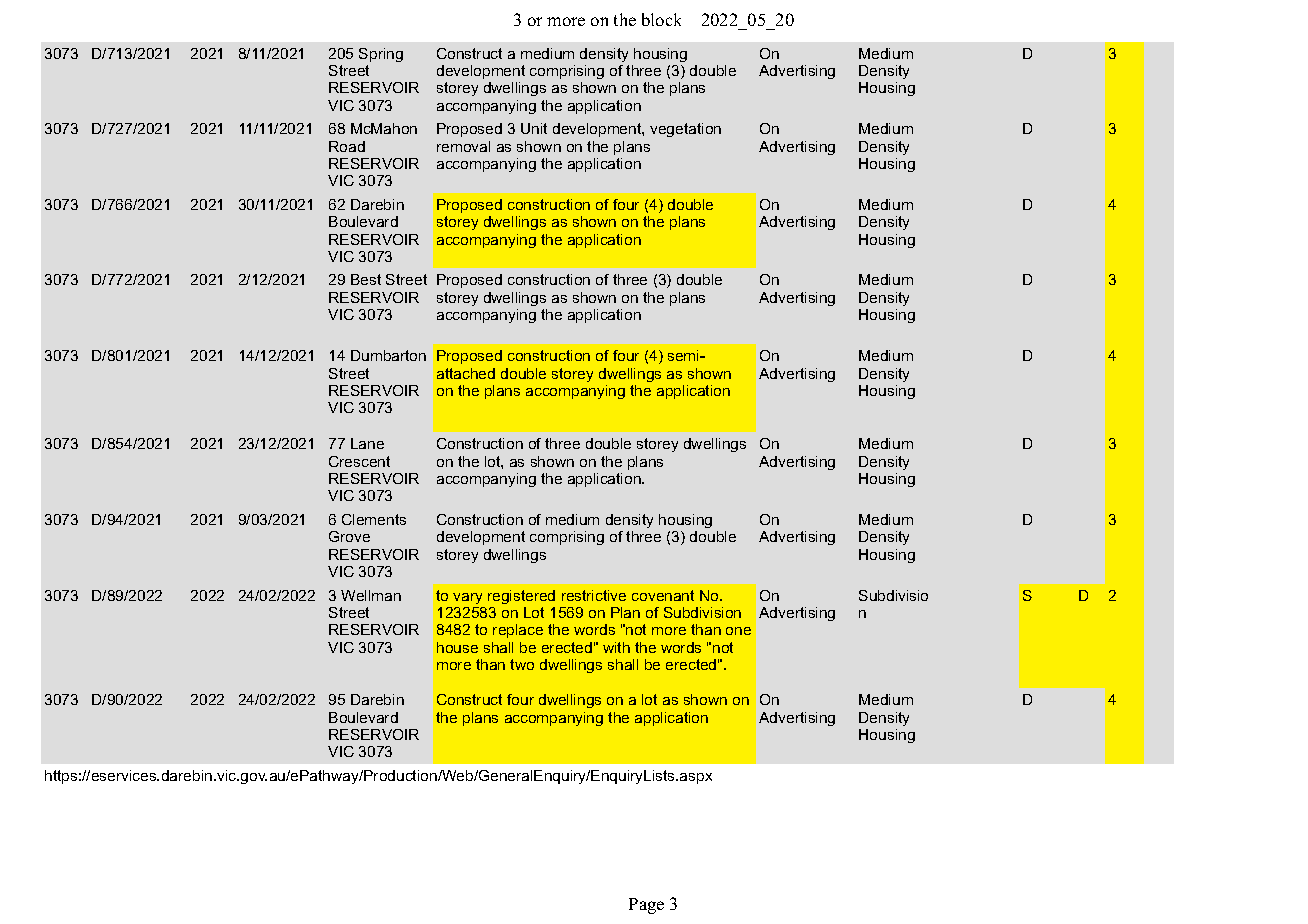 The width and height of the screenshot is (1308, 924). I want to click on registered, so click(521, 597).
